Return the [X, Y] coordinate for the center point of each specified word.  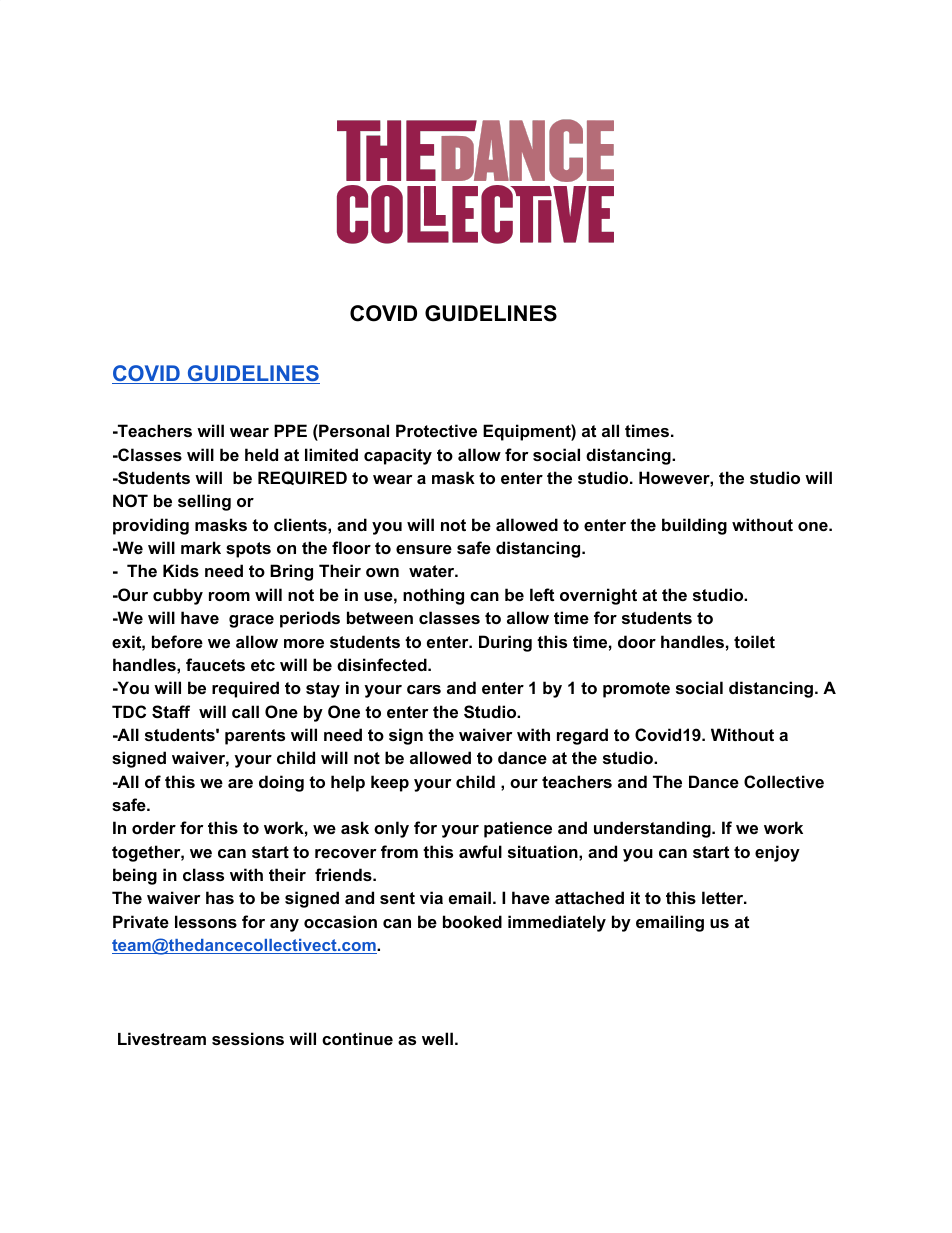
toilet [754, 641]
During [505, 643]
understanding [653, 829]
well [437, 1038]
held [261, 454]
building [694, 526]
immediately [557, 923]
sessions [248, 1038]
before [177, 641]
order [154, 827]
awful [480, 851]
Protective [436, 430]
